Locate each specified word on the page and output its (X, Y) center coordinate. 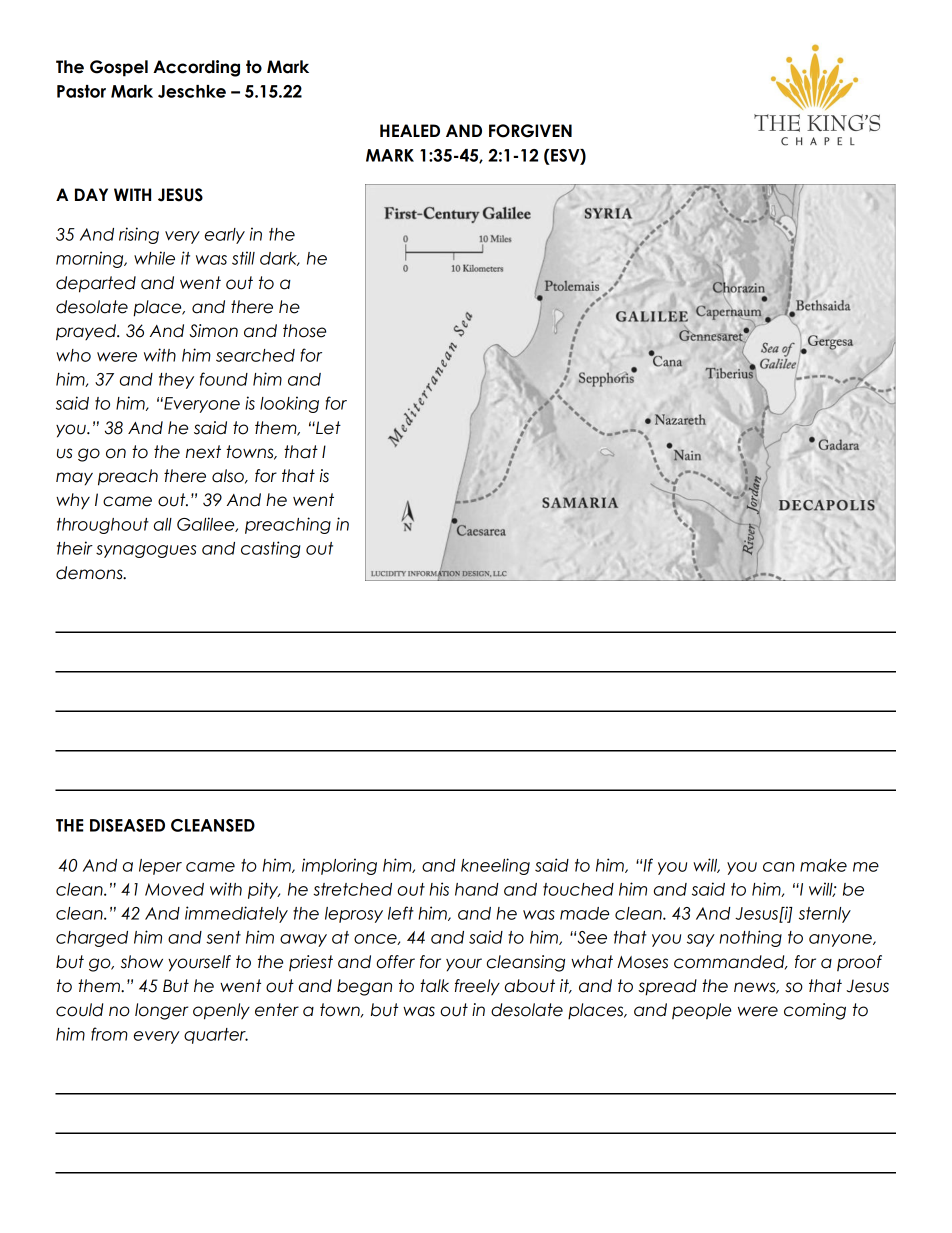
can (779, 867)
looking (289, 404)
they (176, 381)
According (196, 68)
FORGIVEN (530, 131)
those (304, 331)
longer (161, 1011)
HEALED (410, 130)
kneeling (495, 866)
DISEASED (127, 825)
